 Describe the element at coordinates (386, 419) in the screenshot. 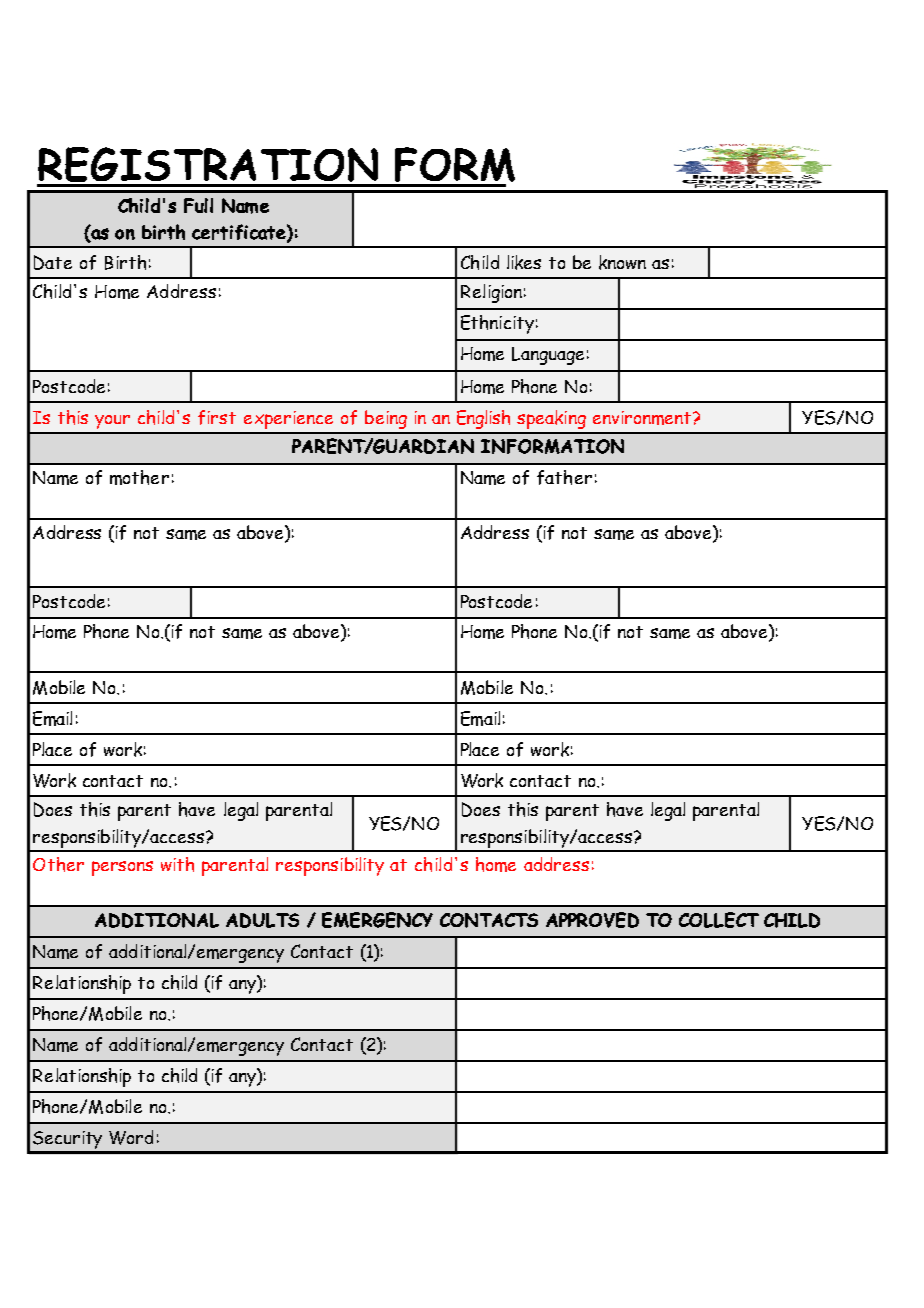

I see `being` at that location.
